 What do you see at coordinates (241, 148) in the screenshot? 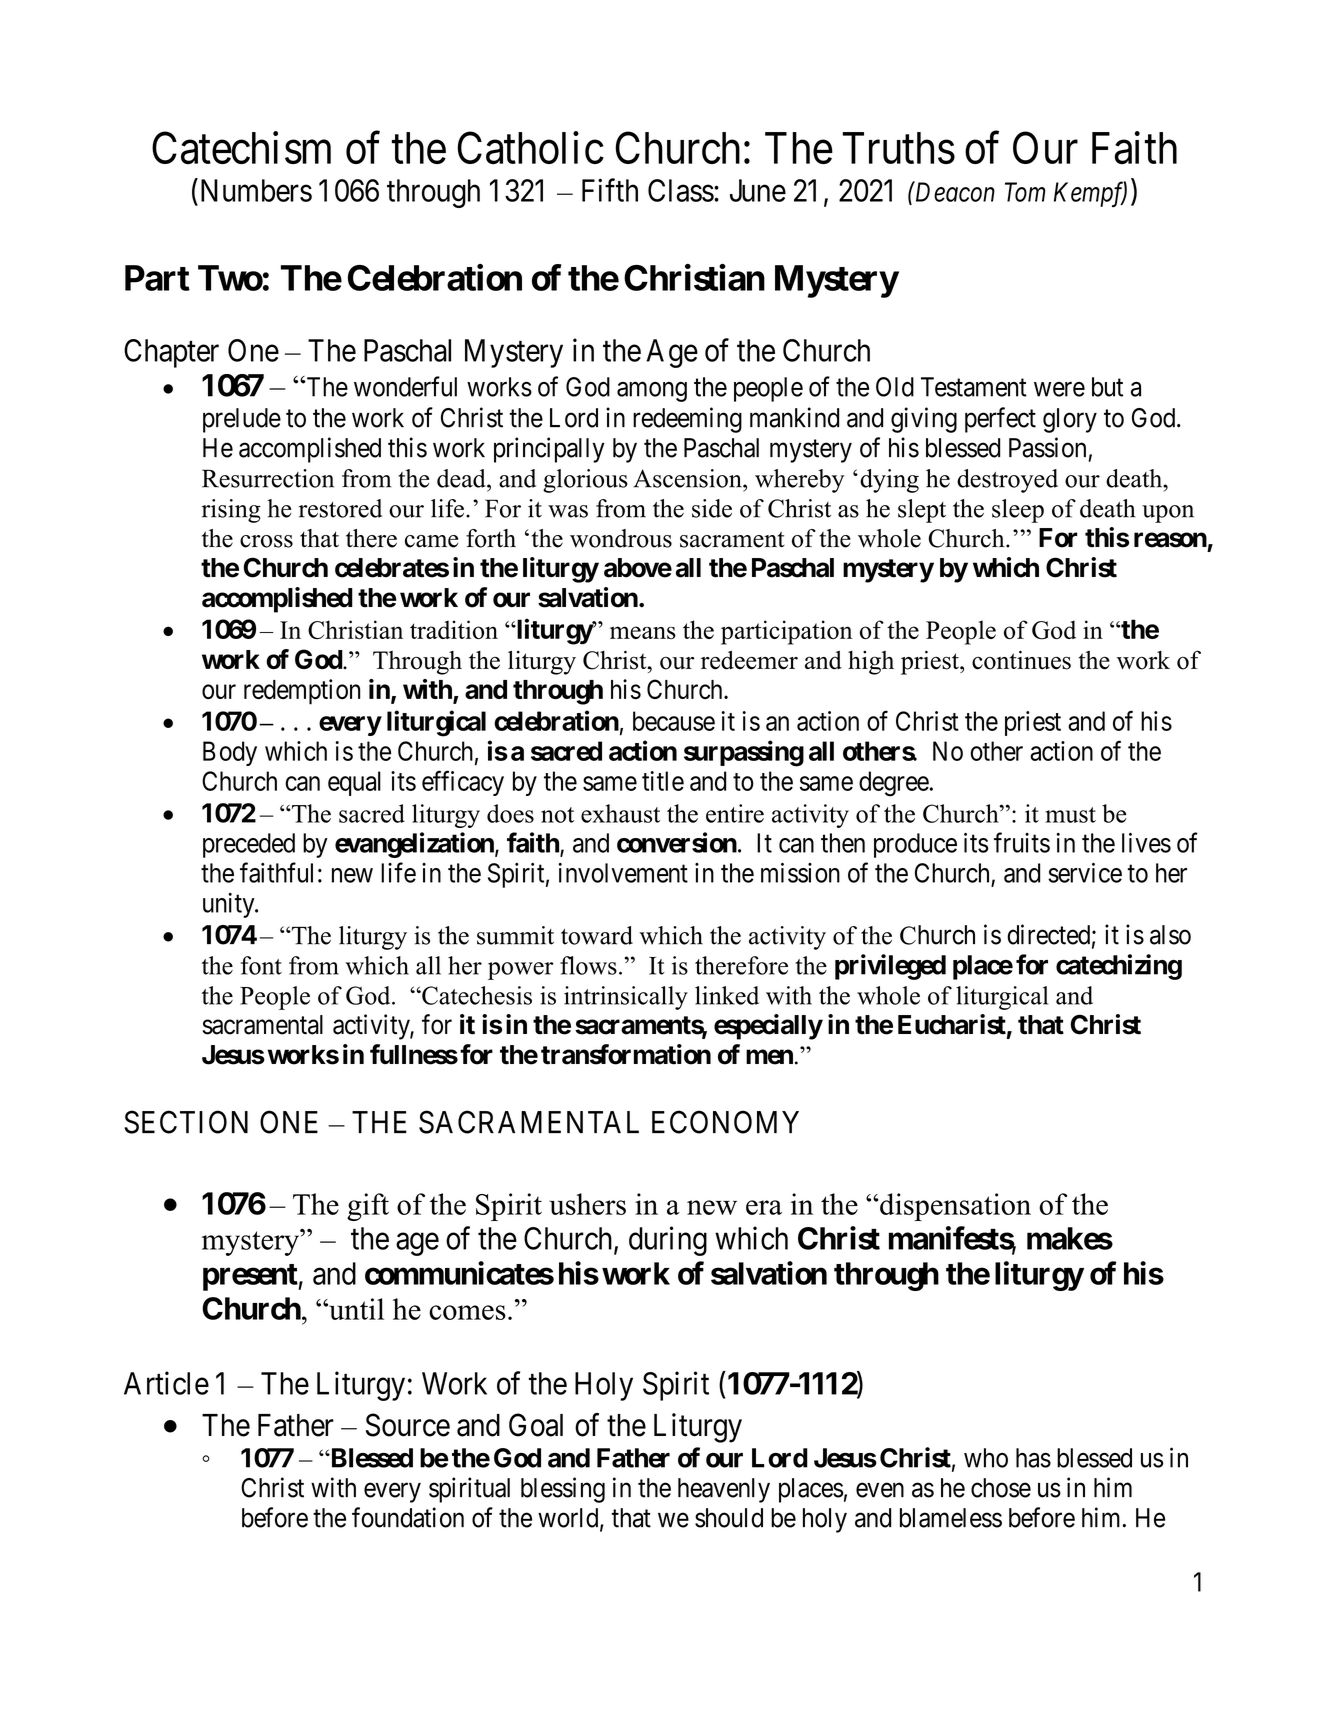
I see `Catechism` at bounding box center [241, 148].
